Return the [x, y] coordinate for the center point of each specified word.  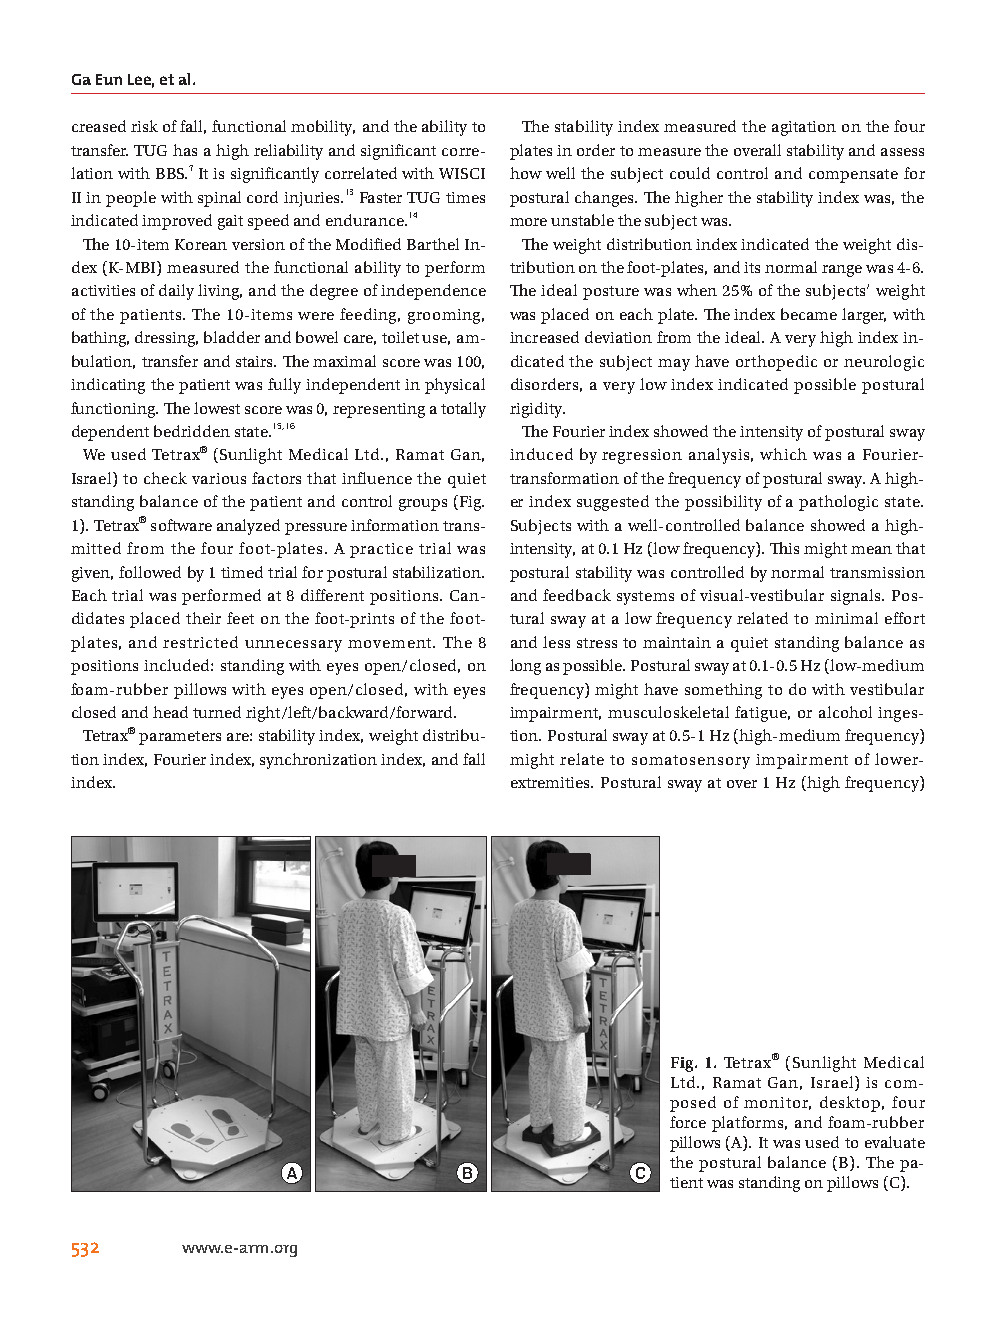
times [465, 197]
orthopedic [776, 363]
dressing [166, 339]
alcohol [845, 712]
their [203, 618]
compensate [853, 176]
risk [144, 126]
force [688, 1122]
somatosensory [691, 762]
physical [455, 386]
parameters [180, 738]
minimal [846, 618]
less [556, 642]
